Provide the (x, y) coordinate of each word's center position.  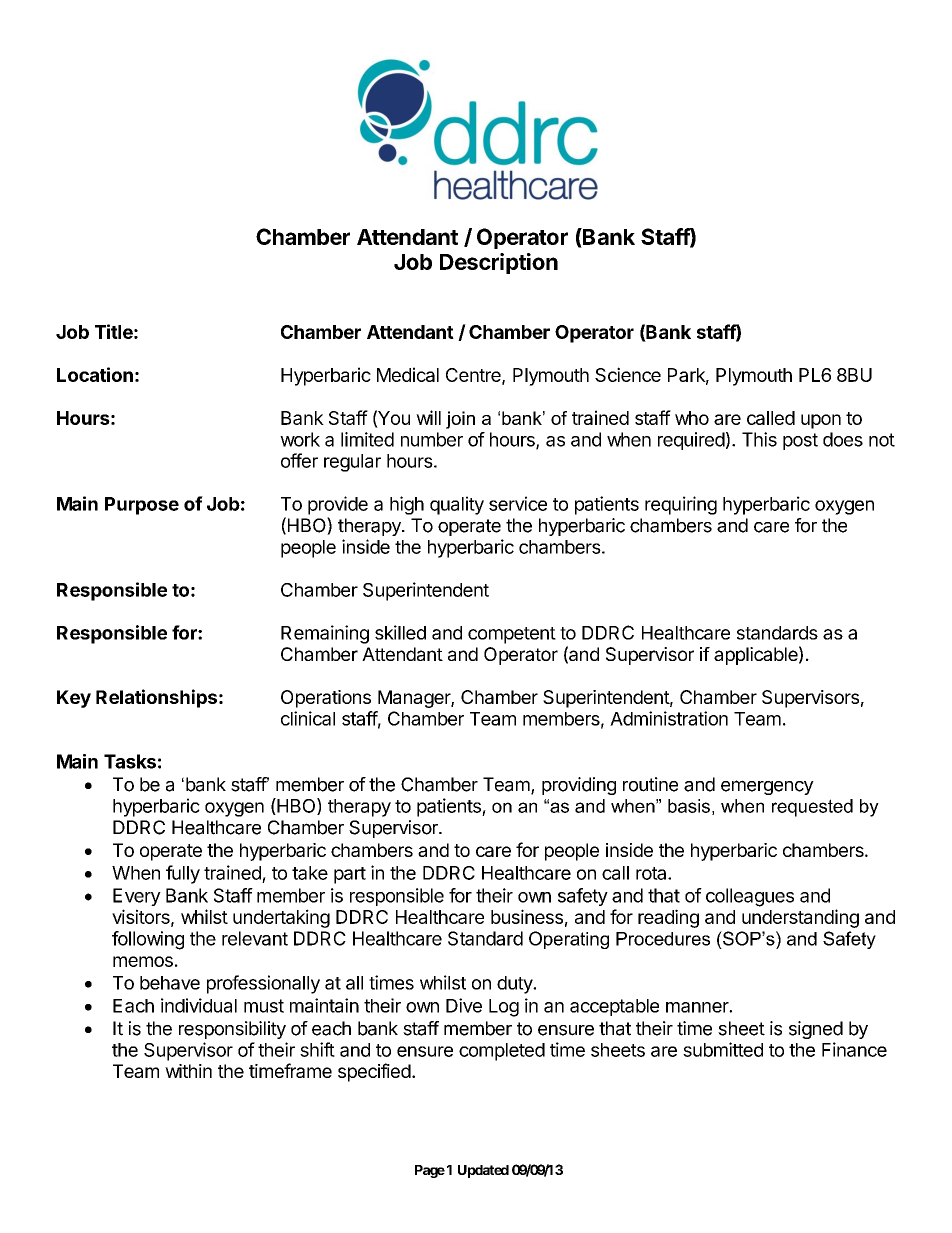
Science (628, 374)
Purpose (142, 506)
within (188, 1071)
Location (95, 374)
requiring (681, 505)
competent (512, 635)
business (527, 916)
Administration (669, 718)
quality (457, 505)
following (148, 940)
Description (499, 263)
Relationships (156, 698)
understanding (800, 918)
